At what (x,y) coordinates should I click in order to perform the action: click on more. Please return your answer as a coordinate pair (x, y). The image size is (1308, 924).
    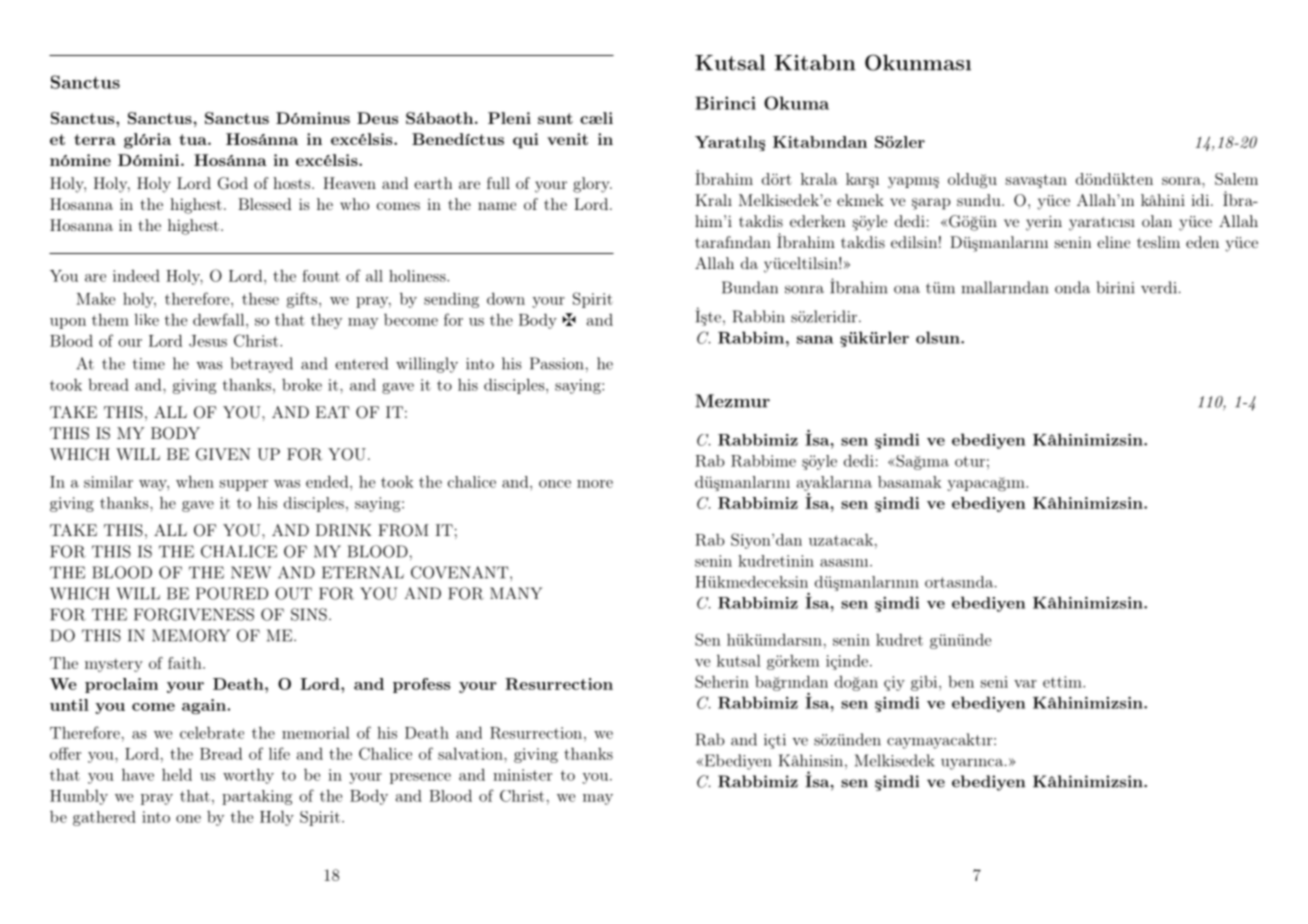
    Looking at the image, I should click on (595, 484).
